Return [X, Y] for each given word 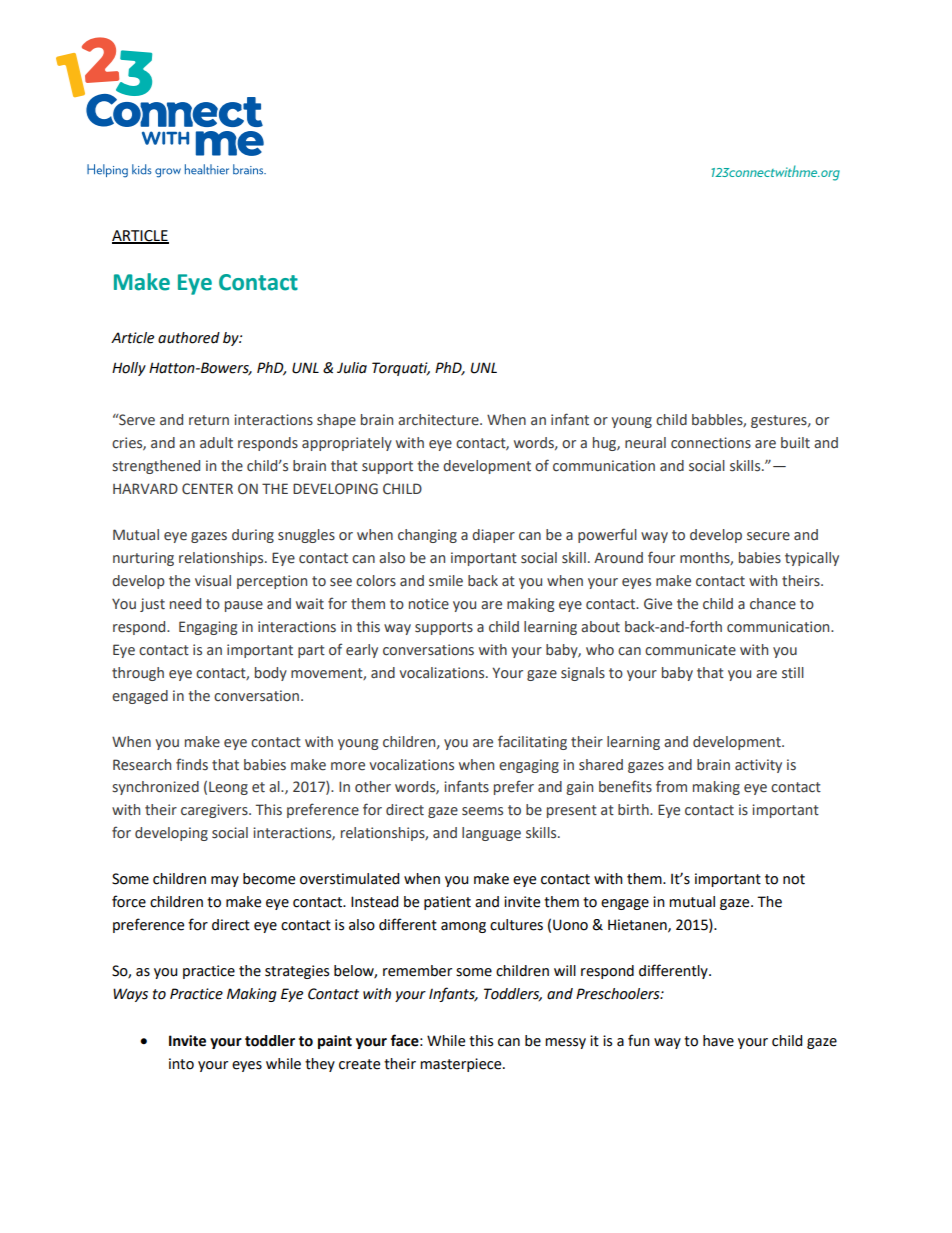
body [271, 674]
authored [189, 338]
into [181, 1064]
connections [711, 443]
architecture [439, 420]
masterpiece [462, 1065]
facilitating [532, 742]
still [793, 673]
